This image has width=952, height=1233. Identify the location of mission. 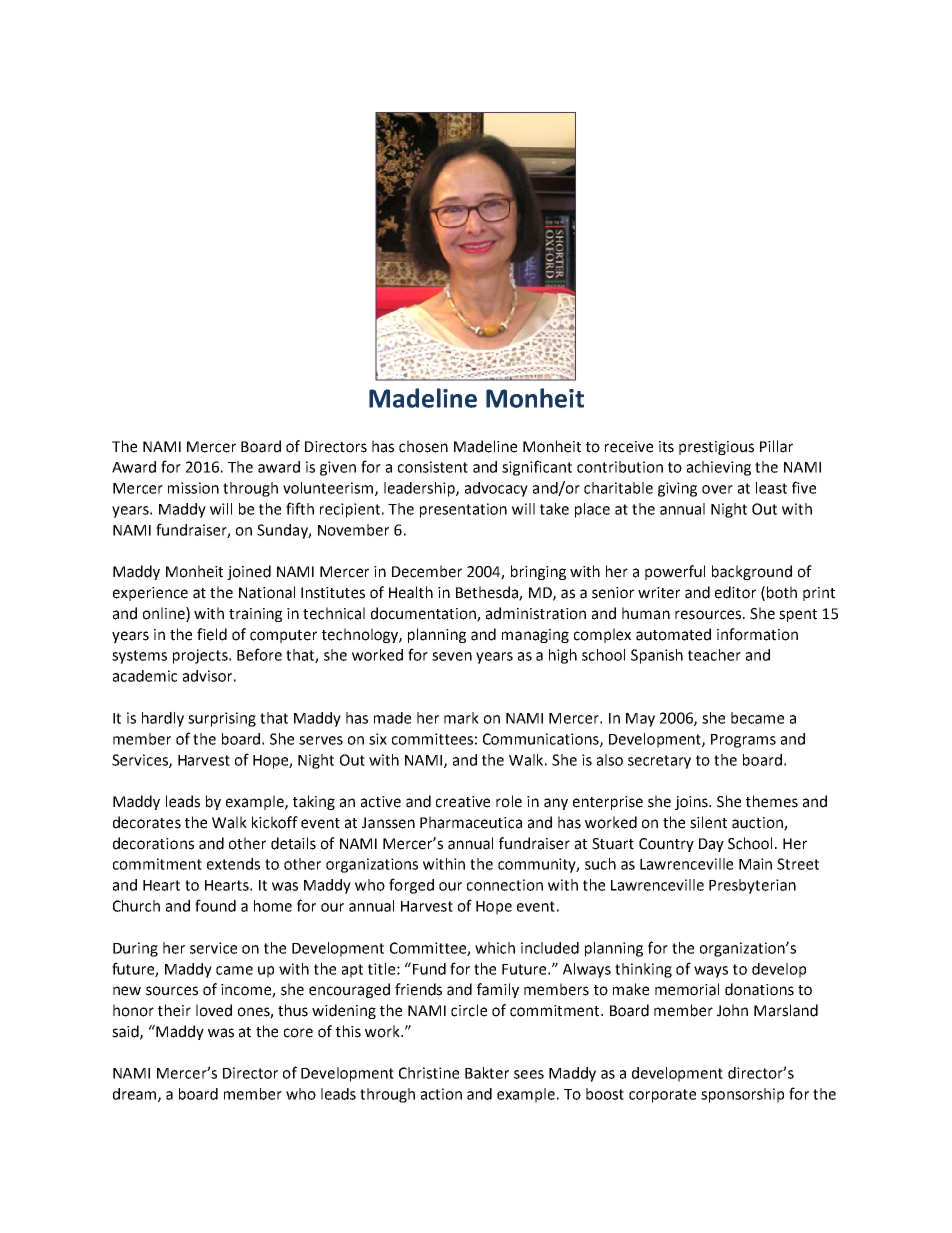
(193, 488).
